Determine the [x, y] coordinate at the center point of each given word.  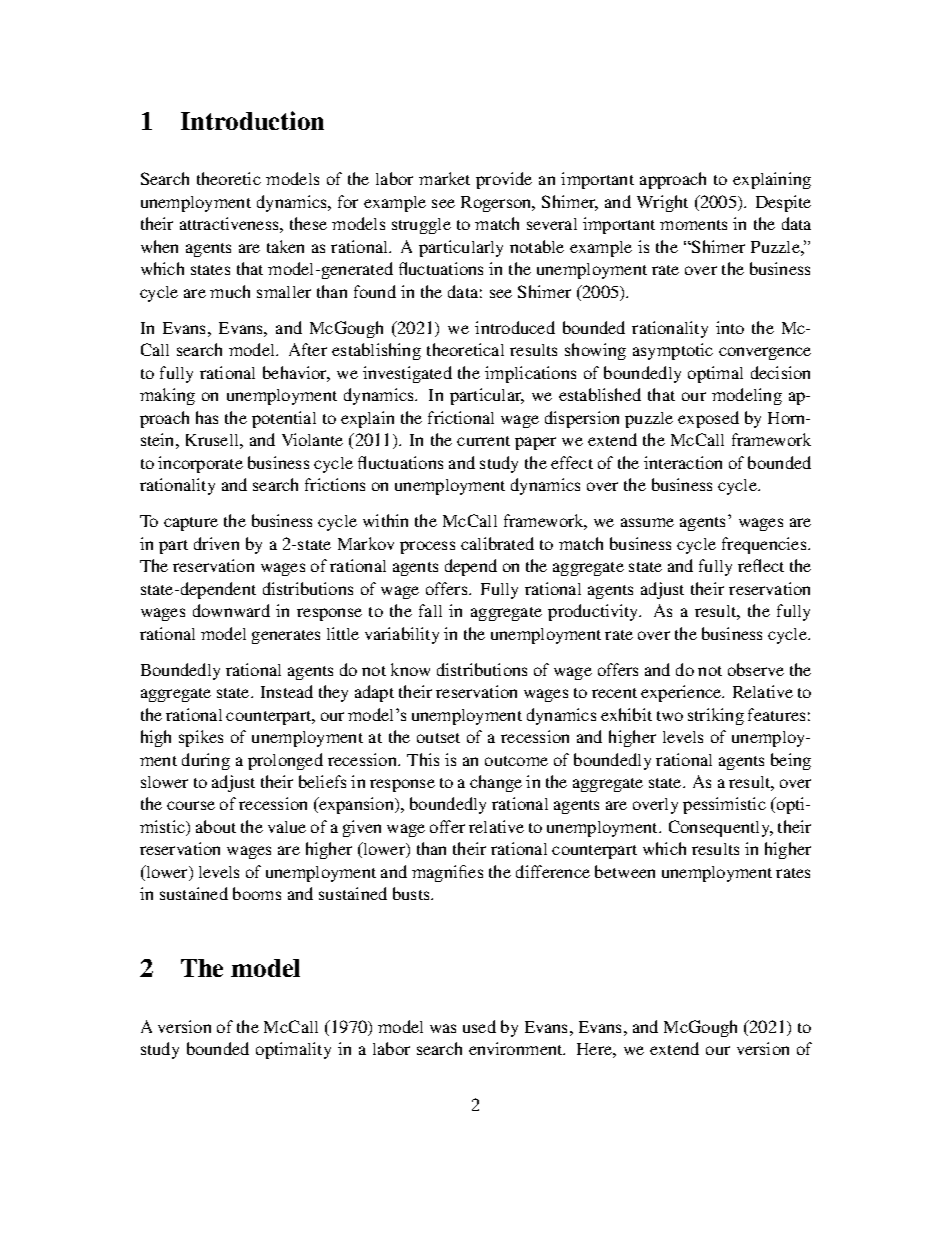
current [483, 441]
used [479, 1026]
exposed [708, 419]
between [625, 871]
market [444, 178]
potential [284, 419]
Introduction [252, 120]
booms [257, 893]
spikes [201, 738]
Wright [662, 203]
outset [438, 738]
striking [716, 716]
